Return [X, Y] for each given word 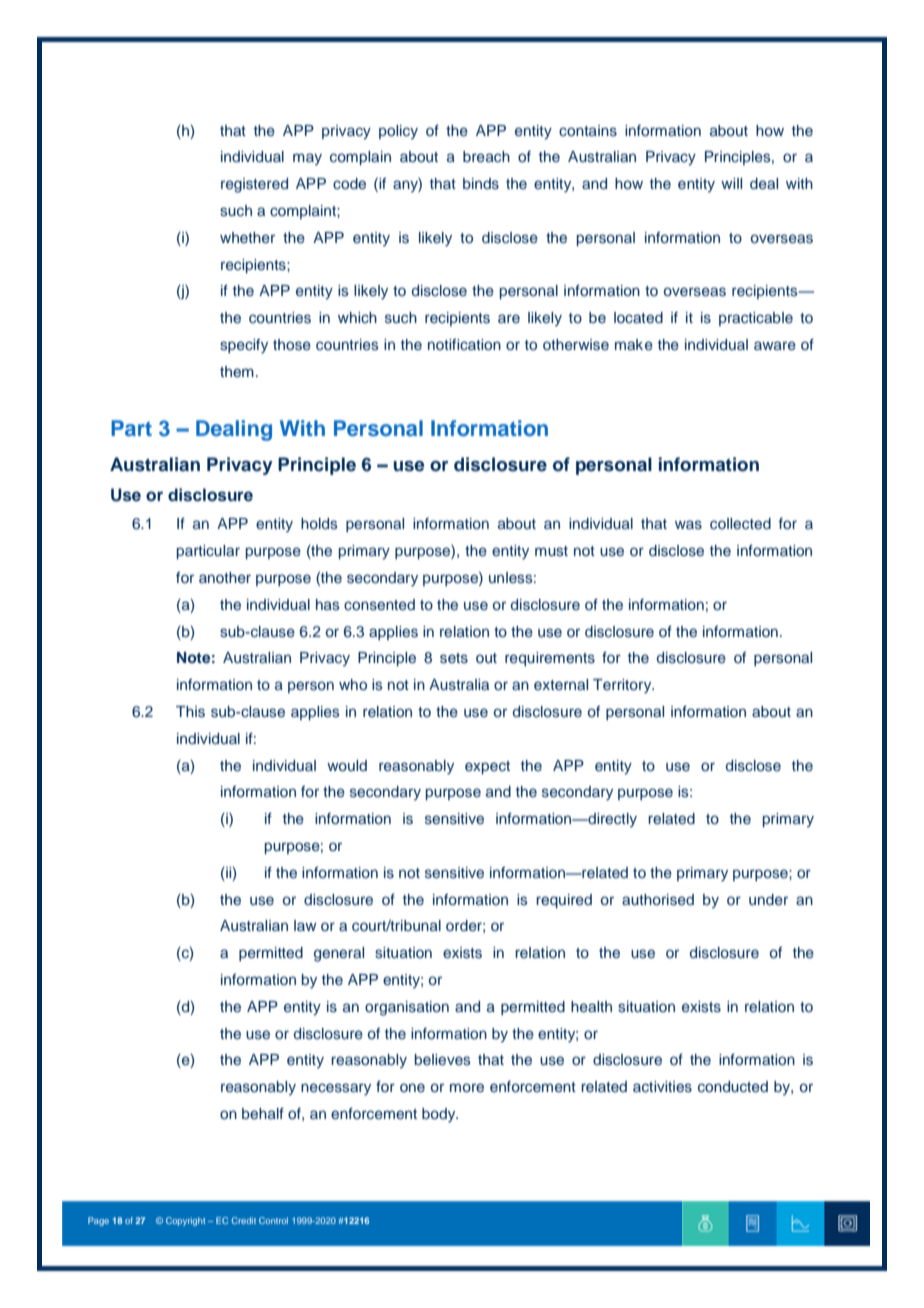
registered [254, 185]
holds [319, 523]
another [225, 577]
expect [487, 767]
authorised [658, 900]
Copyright [185, 1221]
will [731, 183]
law [305, 925]
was [688, 525]
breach [486, 156]
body [440, 1115]
